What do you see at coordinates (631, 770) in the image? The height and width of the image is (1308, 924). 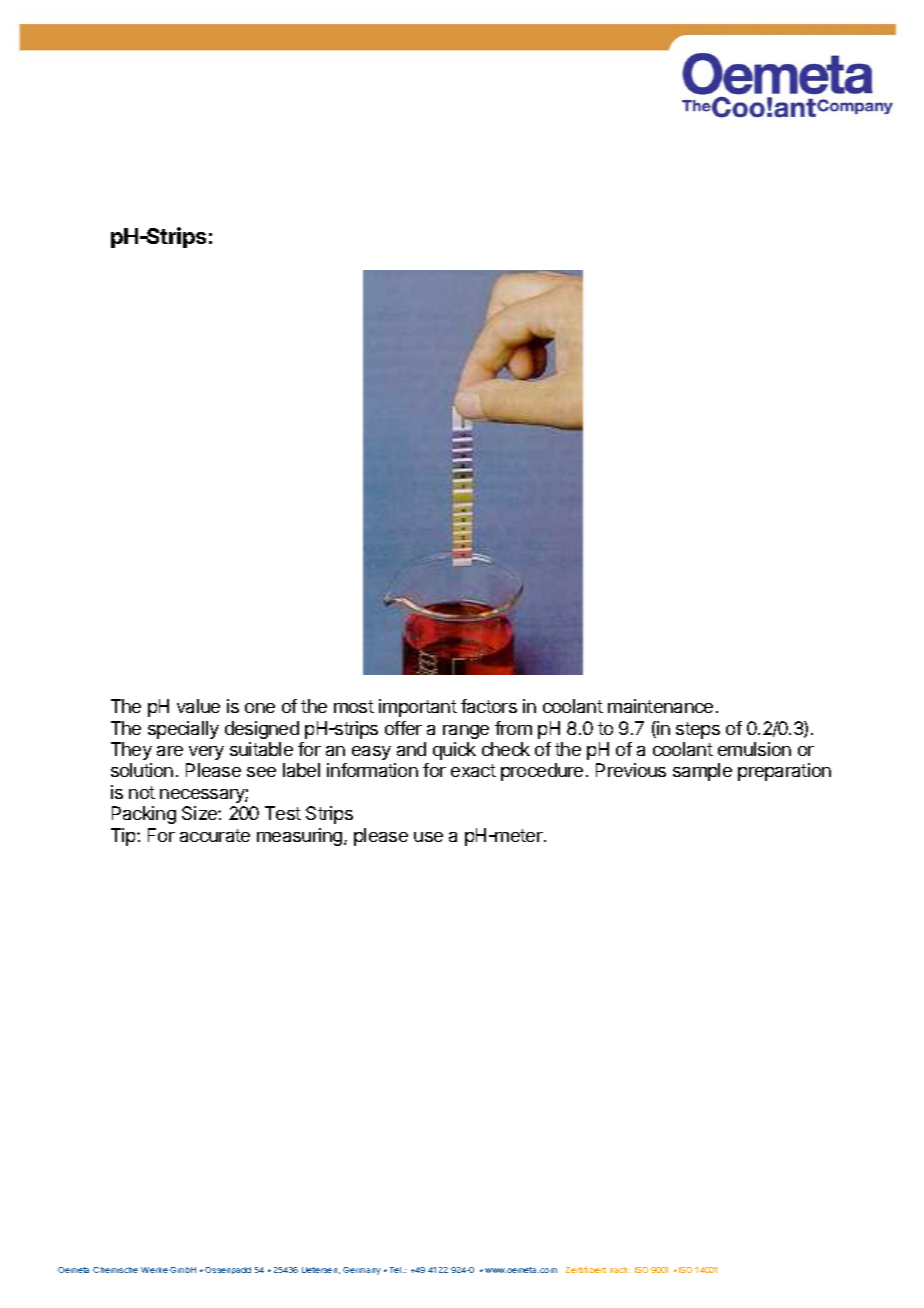 I see `Previous` at bounding box center [631, 770].
